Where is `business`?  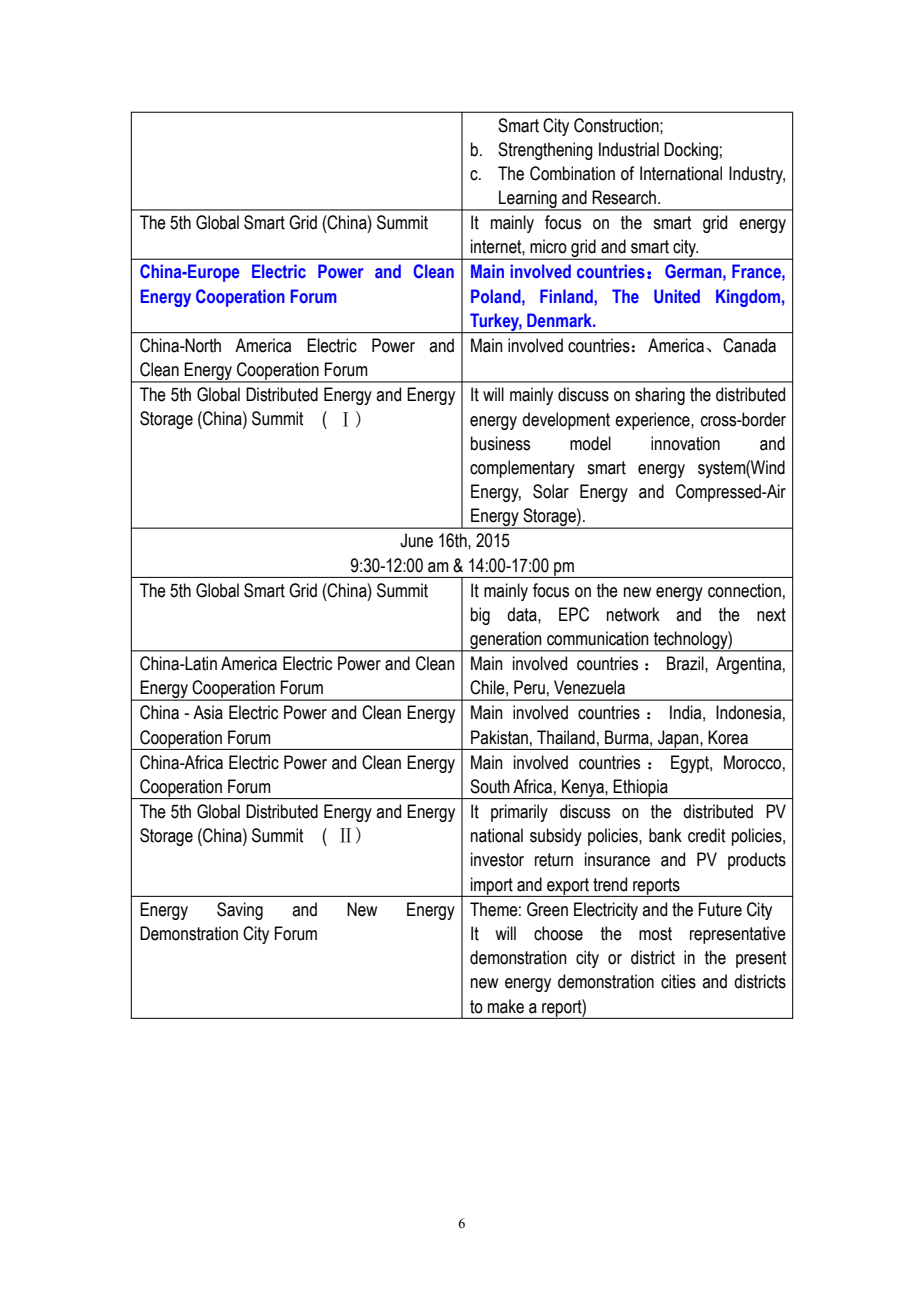 business is located at coordinates (500, 443).
